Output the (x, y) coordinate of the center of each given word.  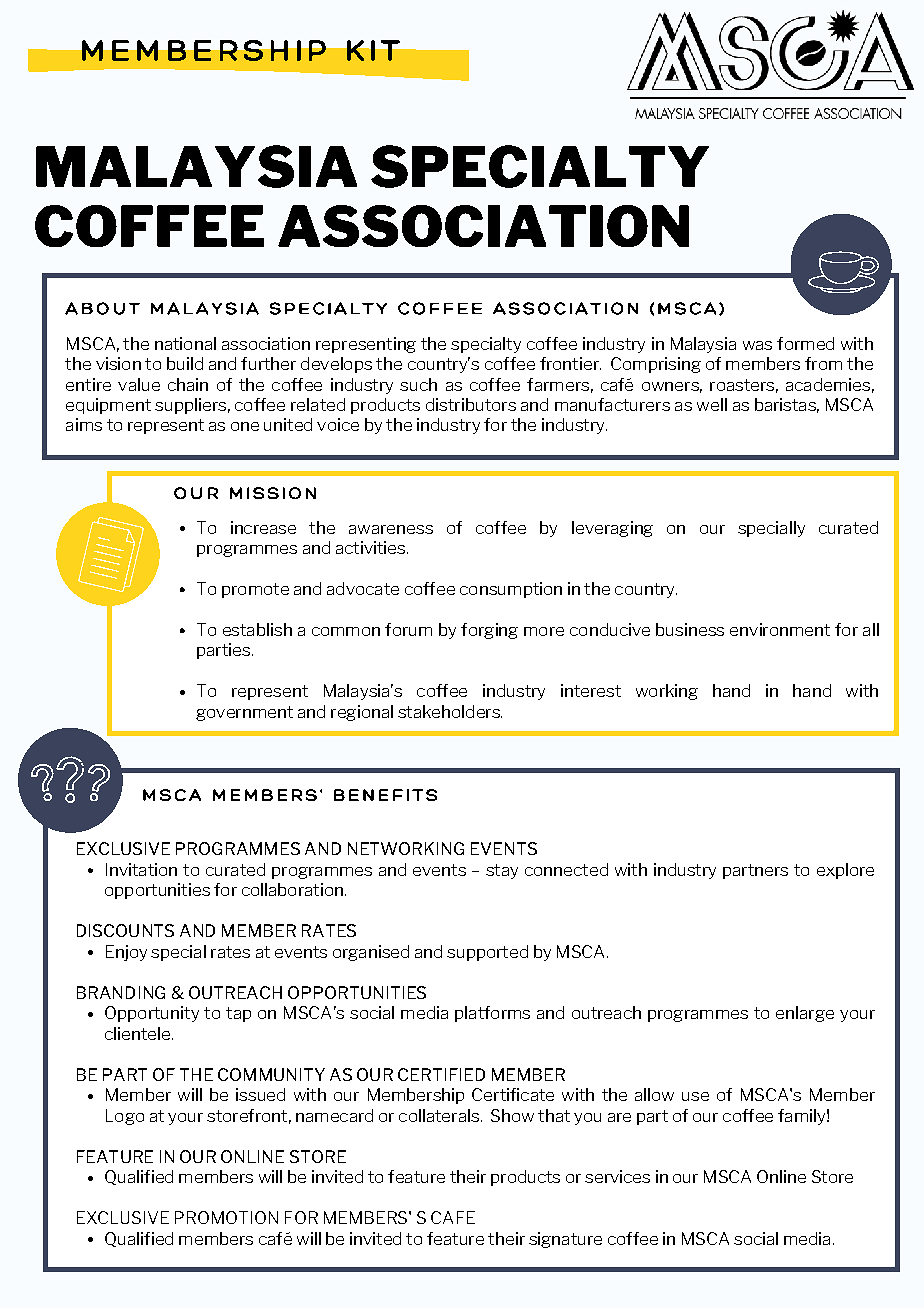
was (757, 345)
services (617, 1176)
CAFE (453, 1217)
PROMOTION (226, 1217)
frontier (570, 363)
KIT (373, 50)
